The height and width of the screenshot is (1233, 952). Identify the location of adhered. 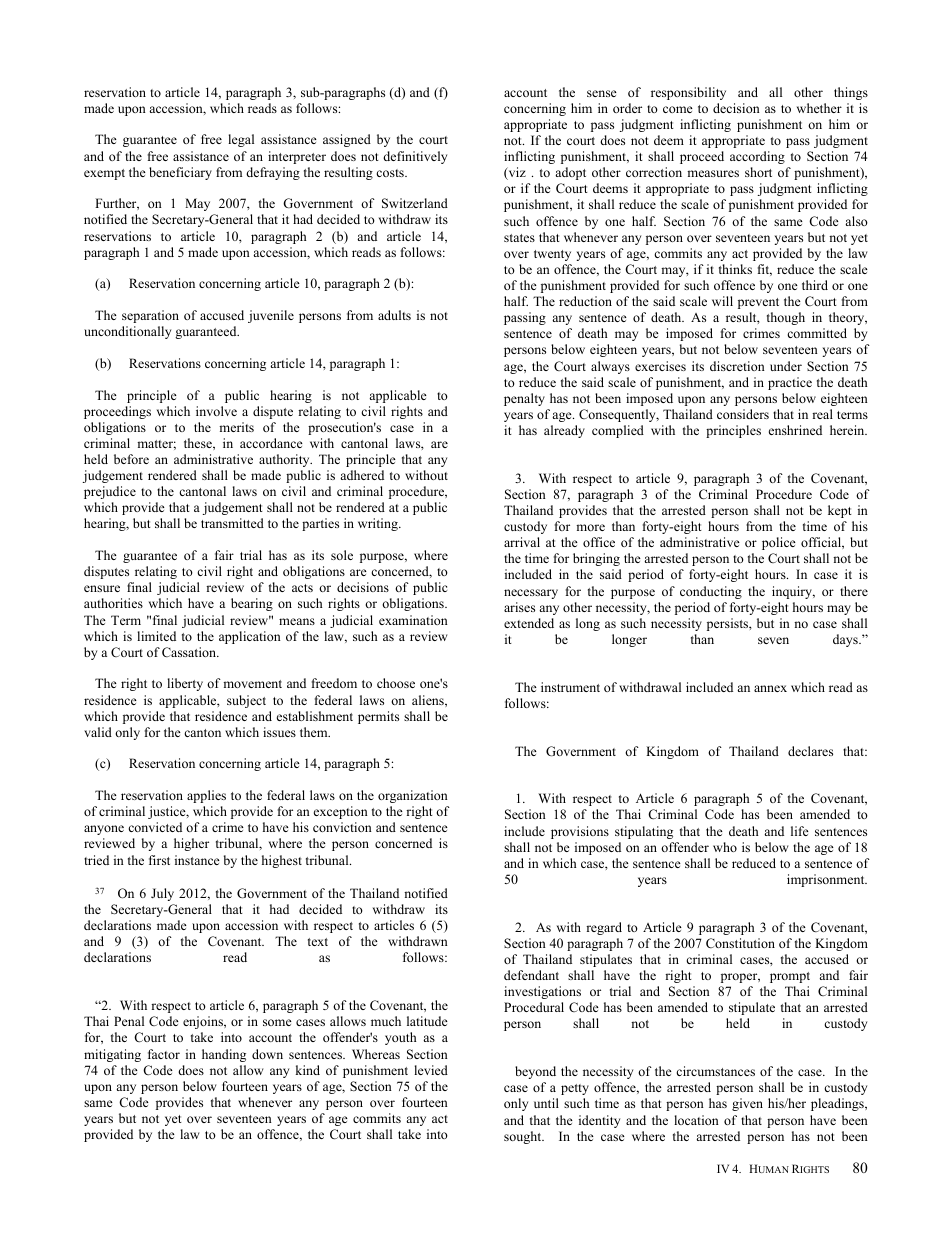
(362, 475).
